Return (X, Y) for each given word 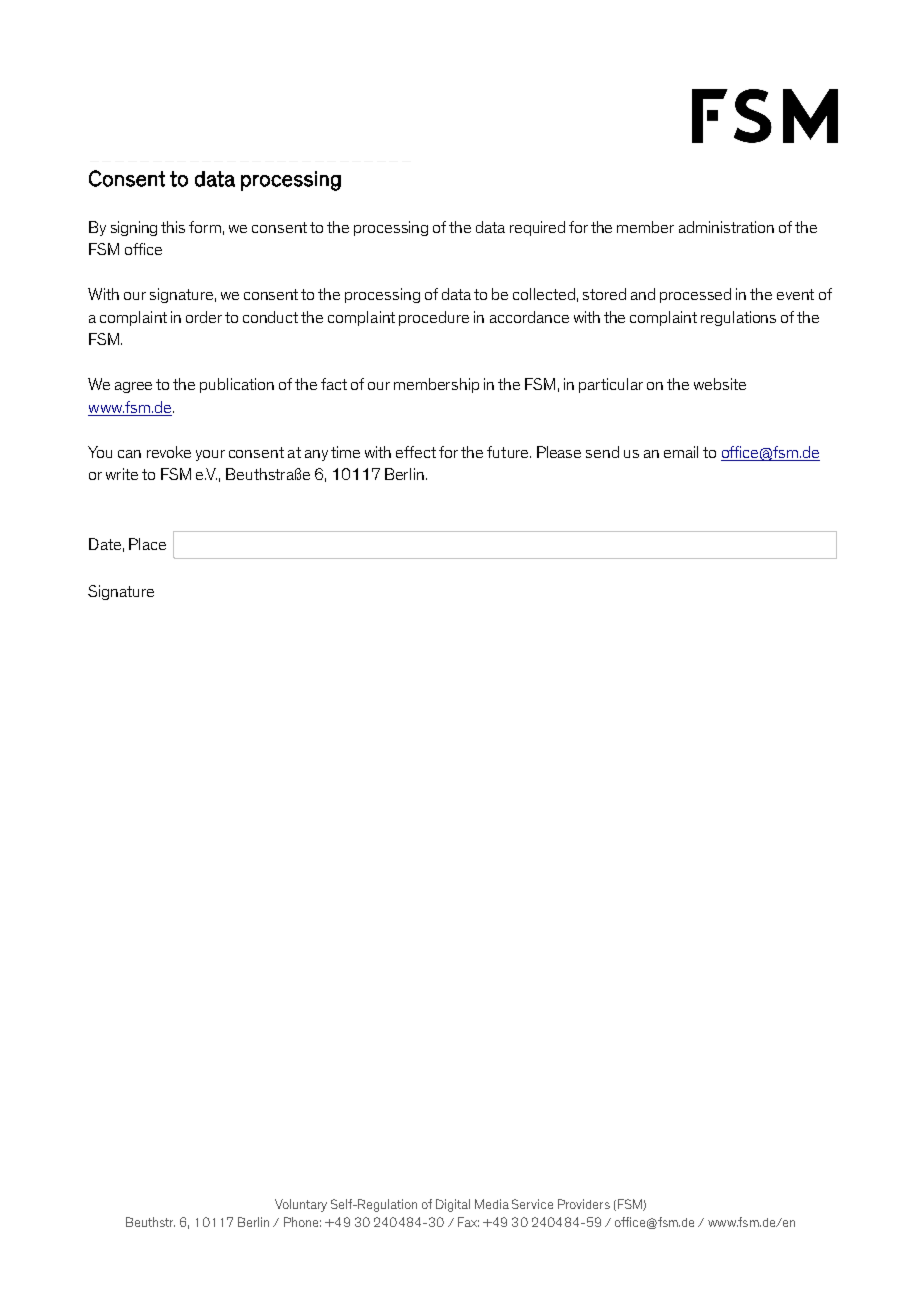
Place (147, 544)
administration (726, 227)
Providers (584, 1204)
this (173, 227)
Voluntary (301, 1205)
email (681, 452)
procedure (434, 318)
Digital (453, 1205)
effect (416, 452)
